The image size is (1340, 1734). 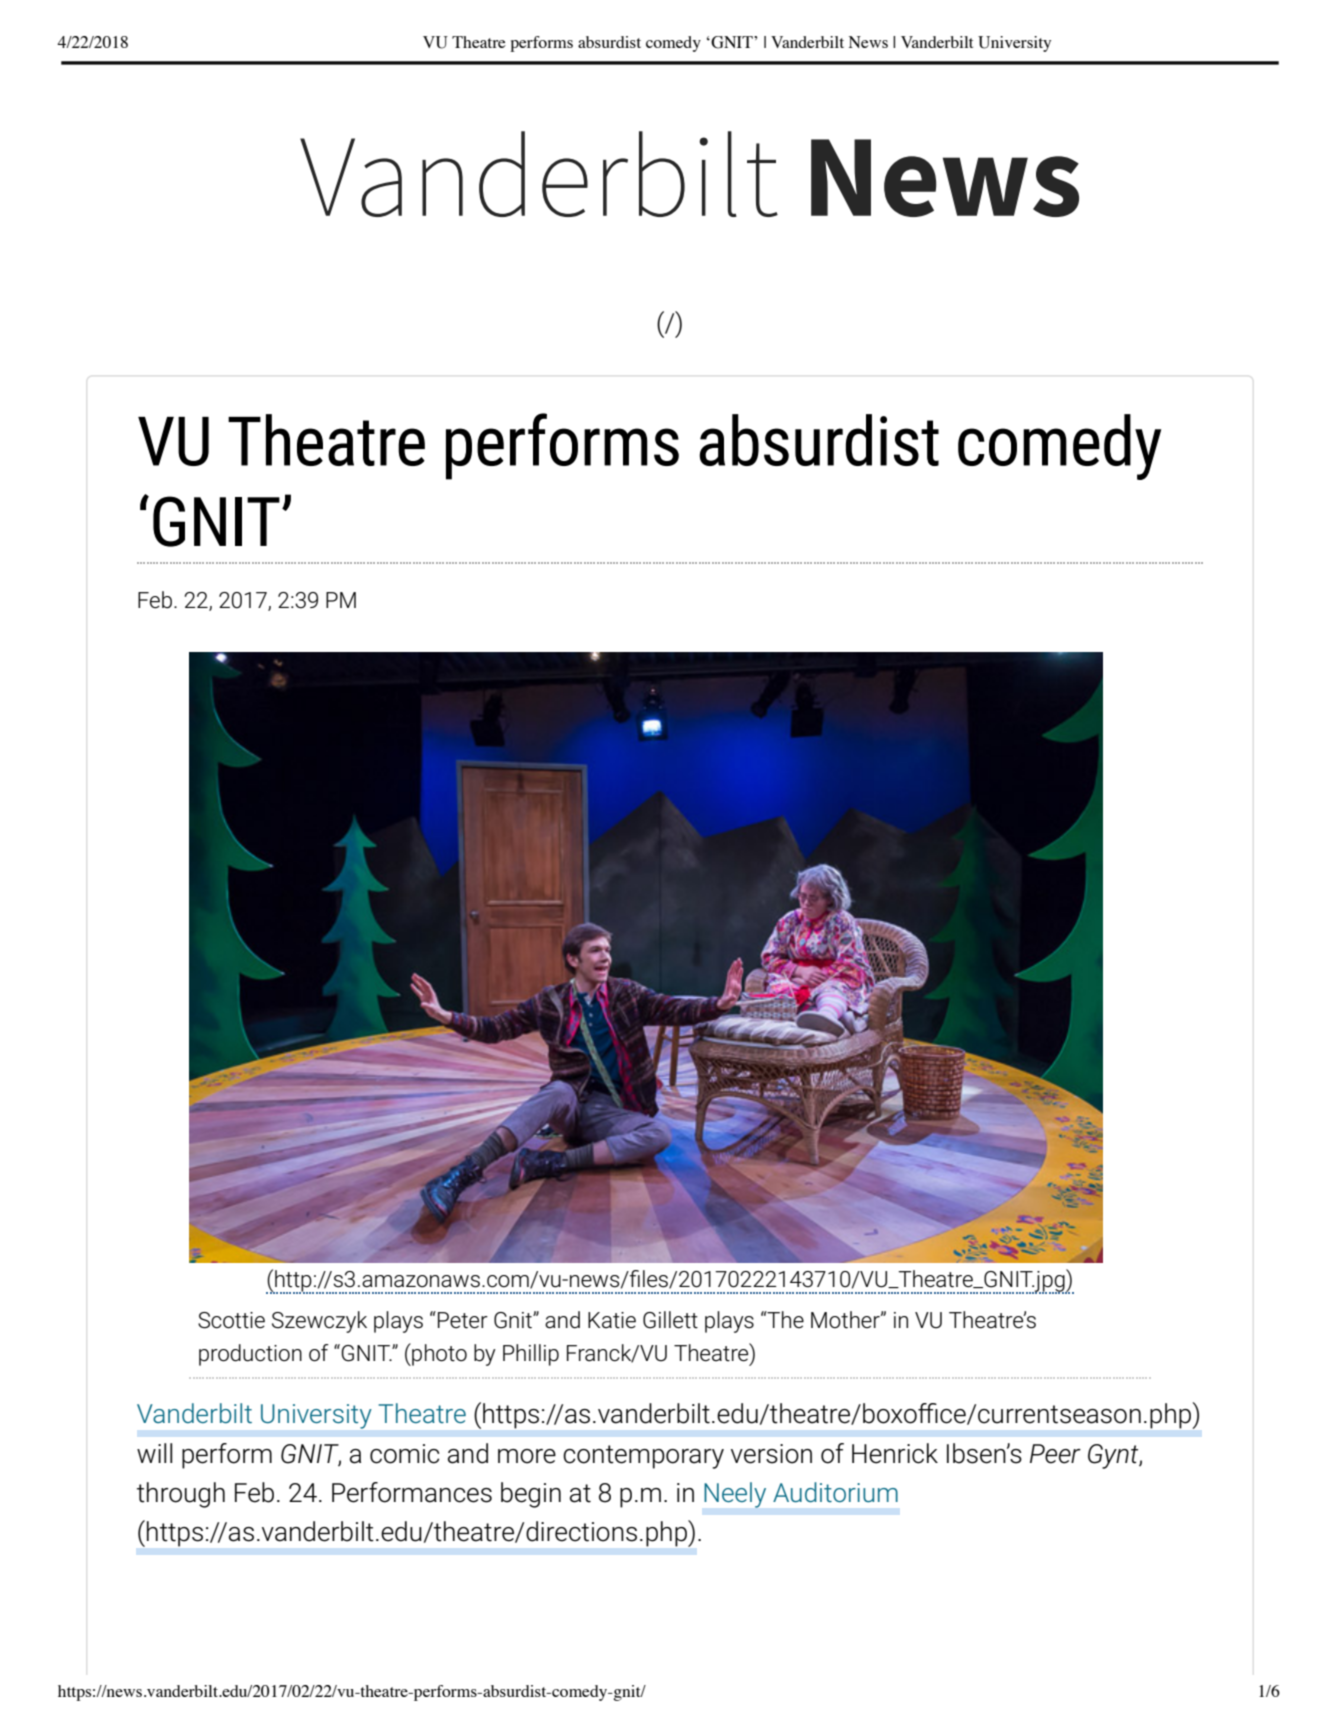 What do you see at coordinates (154, 1453) in the screenshot?
I see `will` at bounding box center [154, 1453].
